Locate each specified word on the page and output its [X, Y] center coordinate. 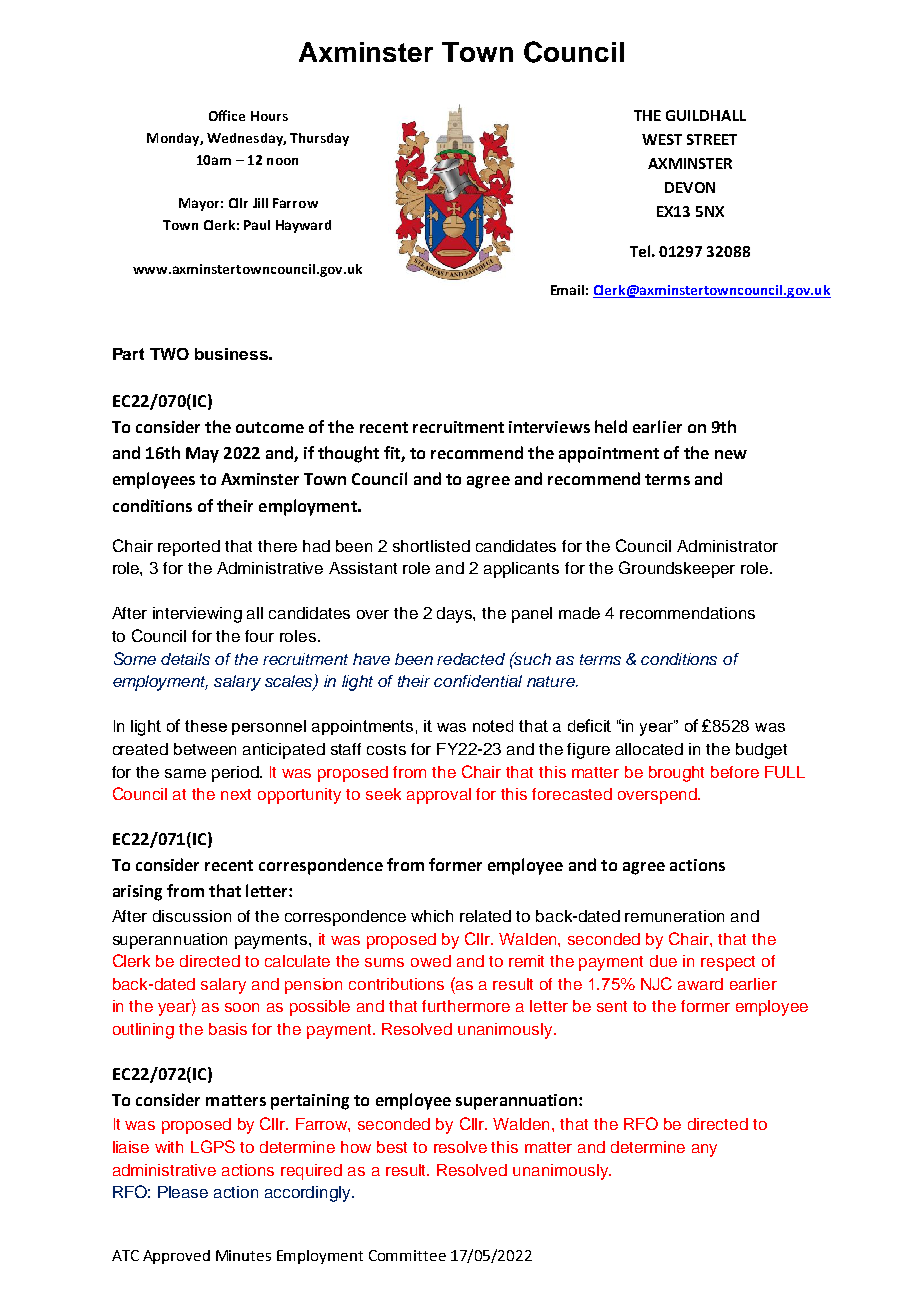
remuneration [674, 916]
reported [189, 548]
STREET [712, 139]
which [432, 916]
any [704, 1150]
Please [183, 1192]
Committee [407, 1255]
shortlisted [431, 546]
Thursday [319, 139]
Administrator [727, 546]
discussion [192, 916]
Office [227, 115]
